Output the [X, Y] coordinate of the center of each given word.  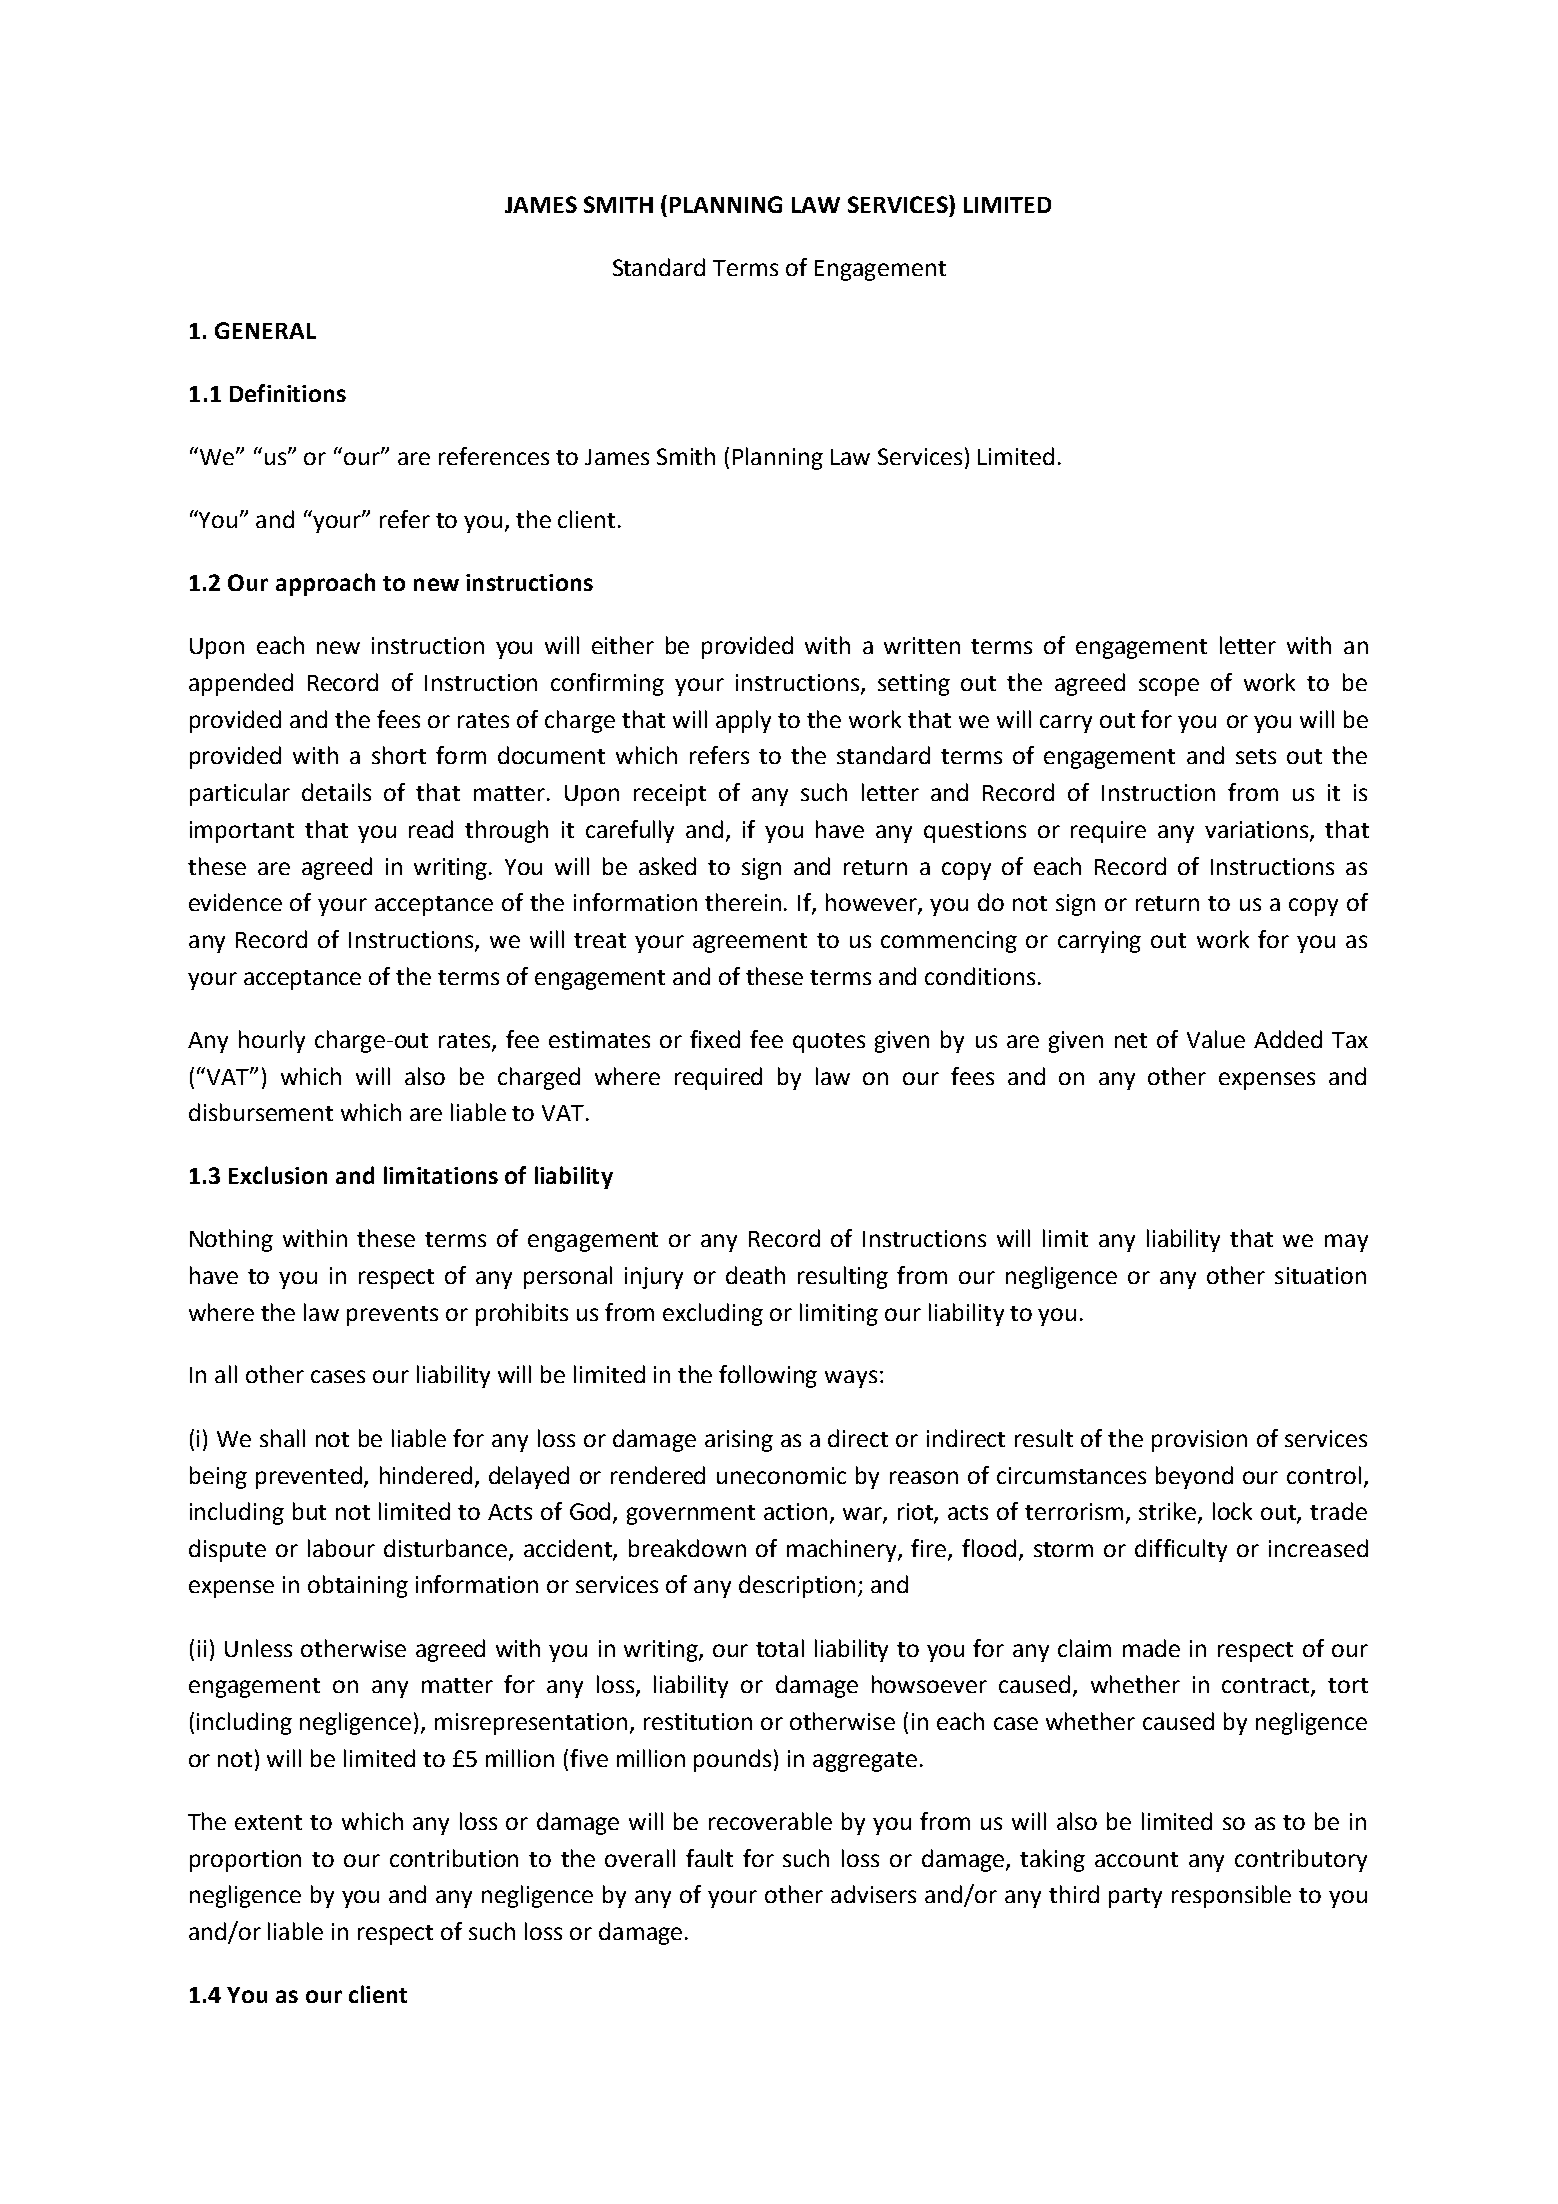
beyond [1194, 1477]
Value [1216, 1039]
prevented [310, 1477]
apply [743, 721]
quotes [829, 1043]
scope [1169, 687]
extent [268, 1822]
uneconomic [781, 1475]
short [399, 755]
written [922, 645]
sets [1256, 756]
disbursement [261, 1112]
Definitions [288, 393]
